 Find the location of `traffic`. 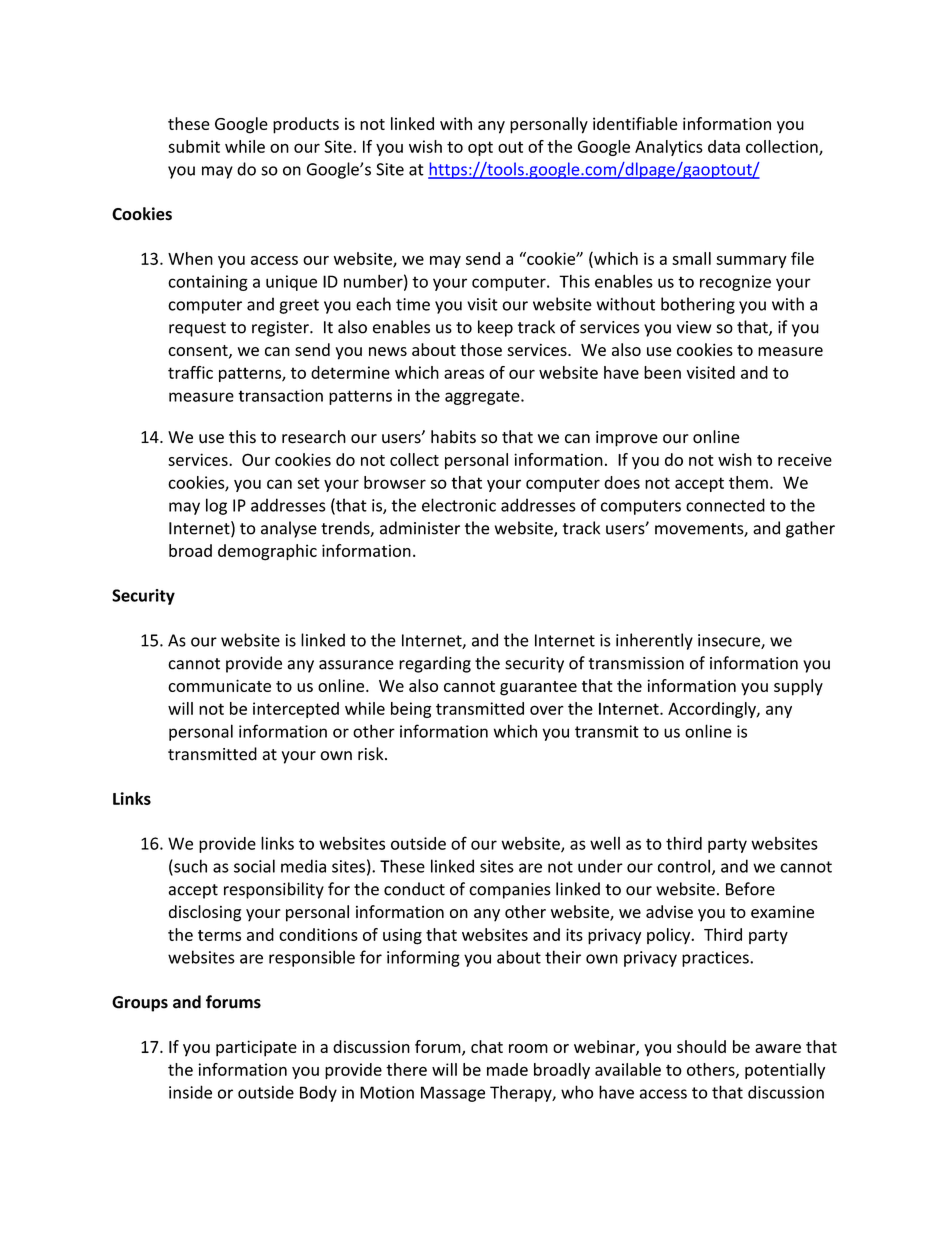

traffic is located at coordinates (190, 372).
